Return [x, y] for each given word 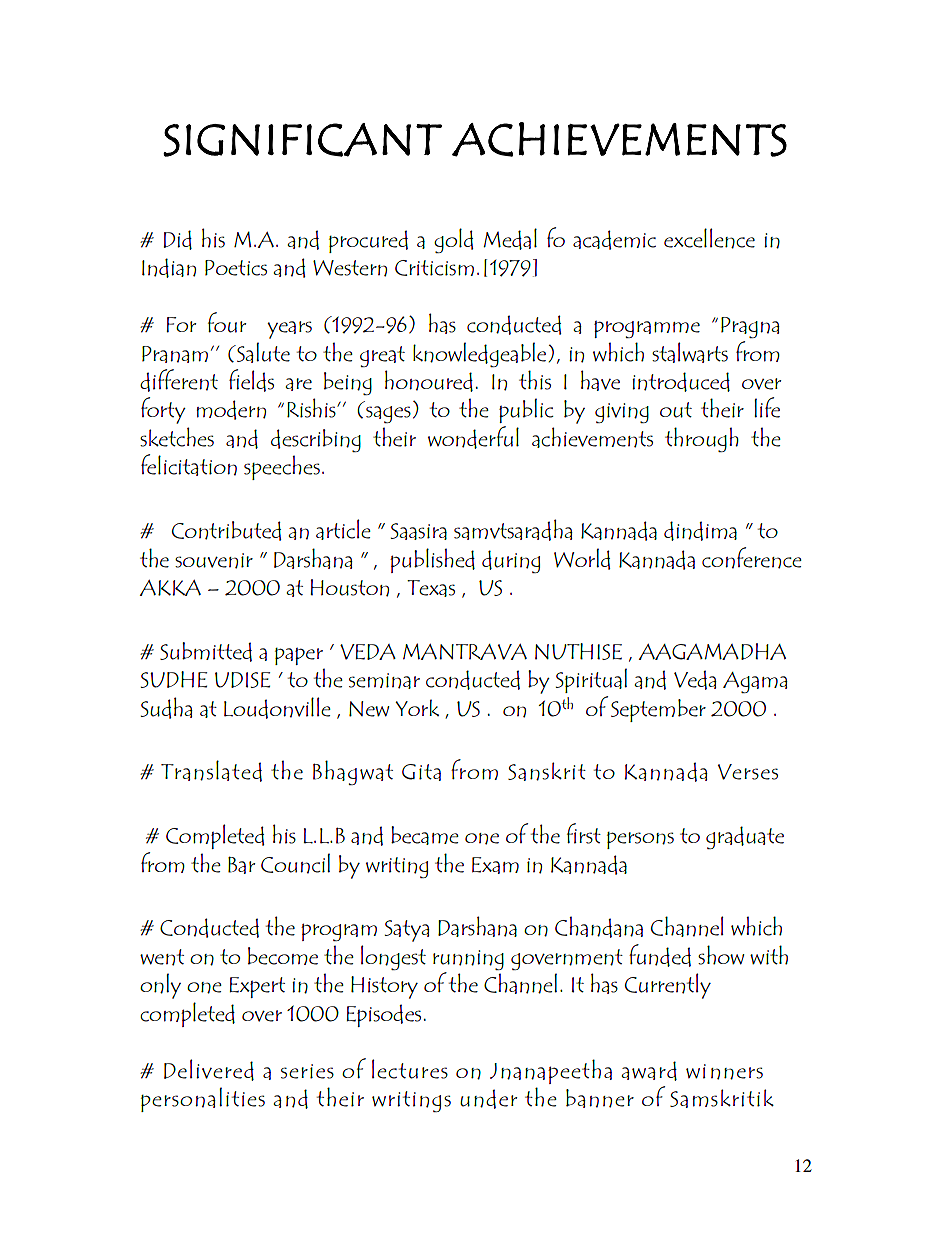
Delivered [209, 1070]
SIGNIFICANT [302, 140]
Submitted [206, 652]
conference [752, 558]
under [488, 1099]
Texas [431, 588]
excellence [709, 238]
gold [453, 240]
